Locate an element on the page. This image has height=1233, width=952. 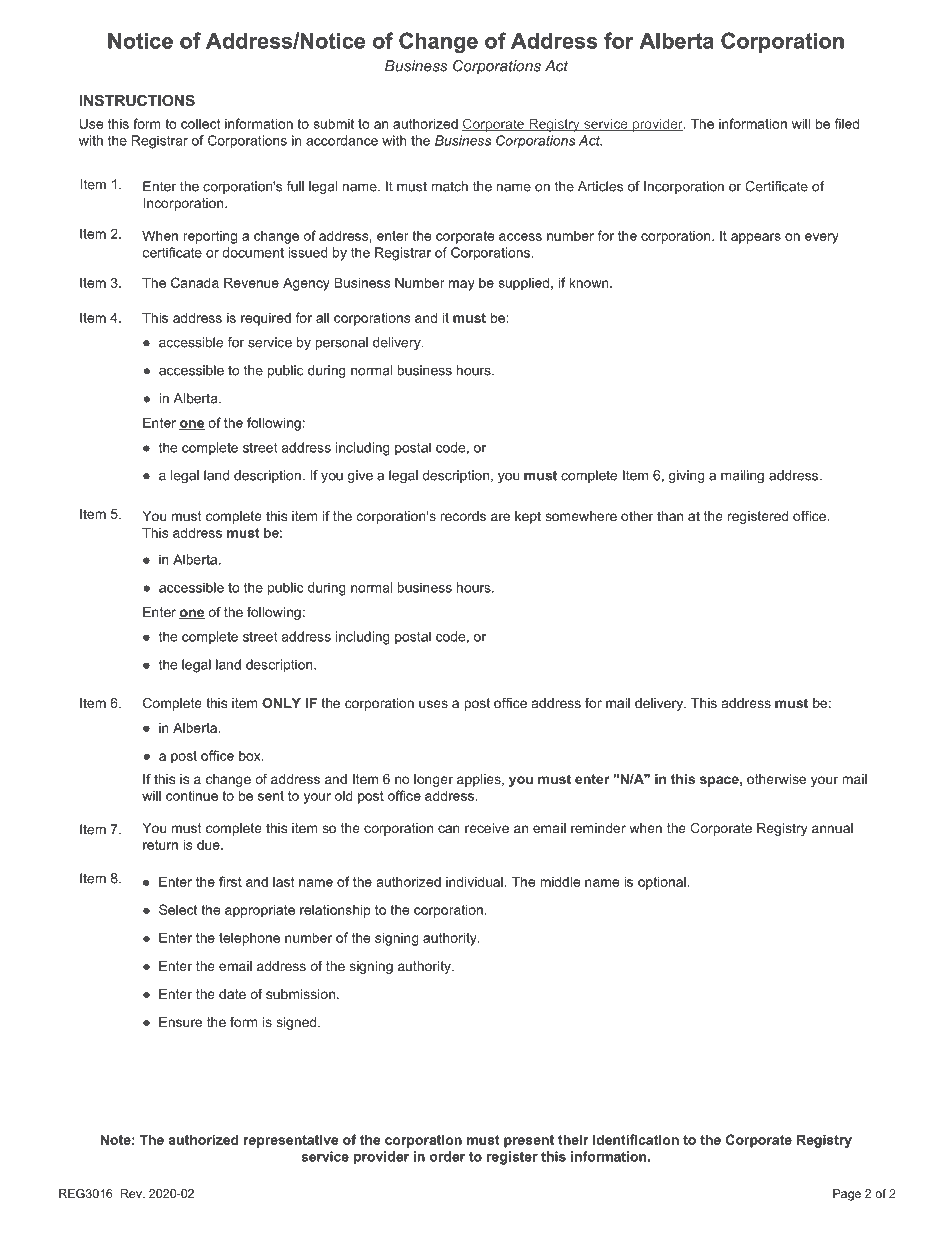
order is located at coordinates (447, 1156).
